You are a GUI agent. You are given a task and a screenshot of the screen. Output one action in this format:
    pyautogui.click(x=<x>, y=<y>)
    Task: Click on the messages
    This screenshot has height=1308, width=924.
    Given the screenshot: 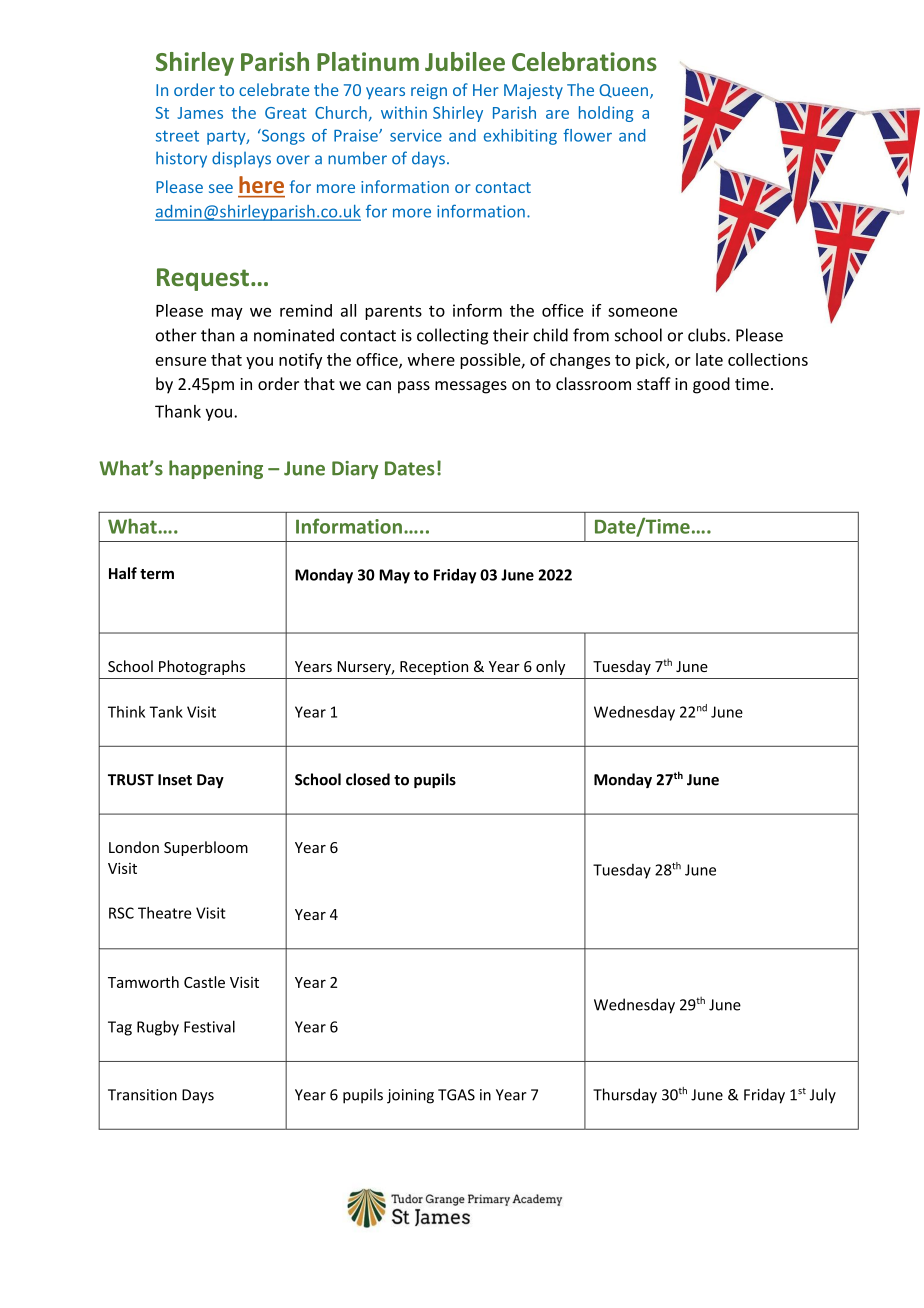 What is the action you would take?
    pyautogui.click(x=471, y=387)
